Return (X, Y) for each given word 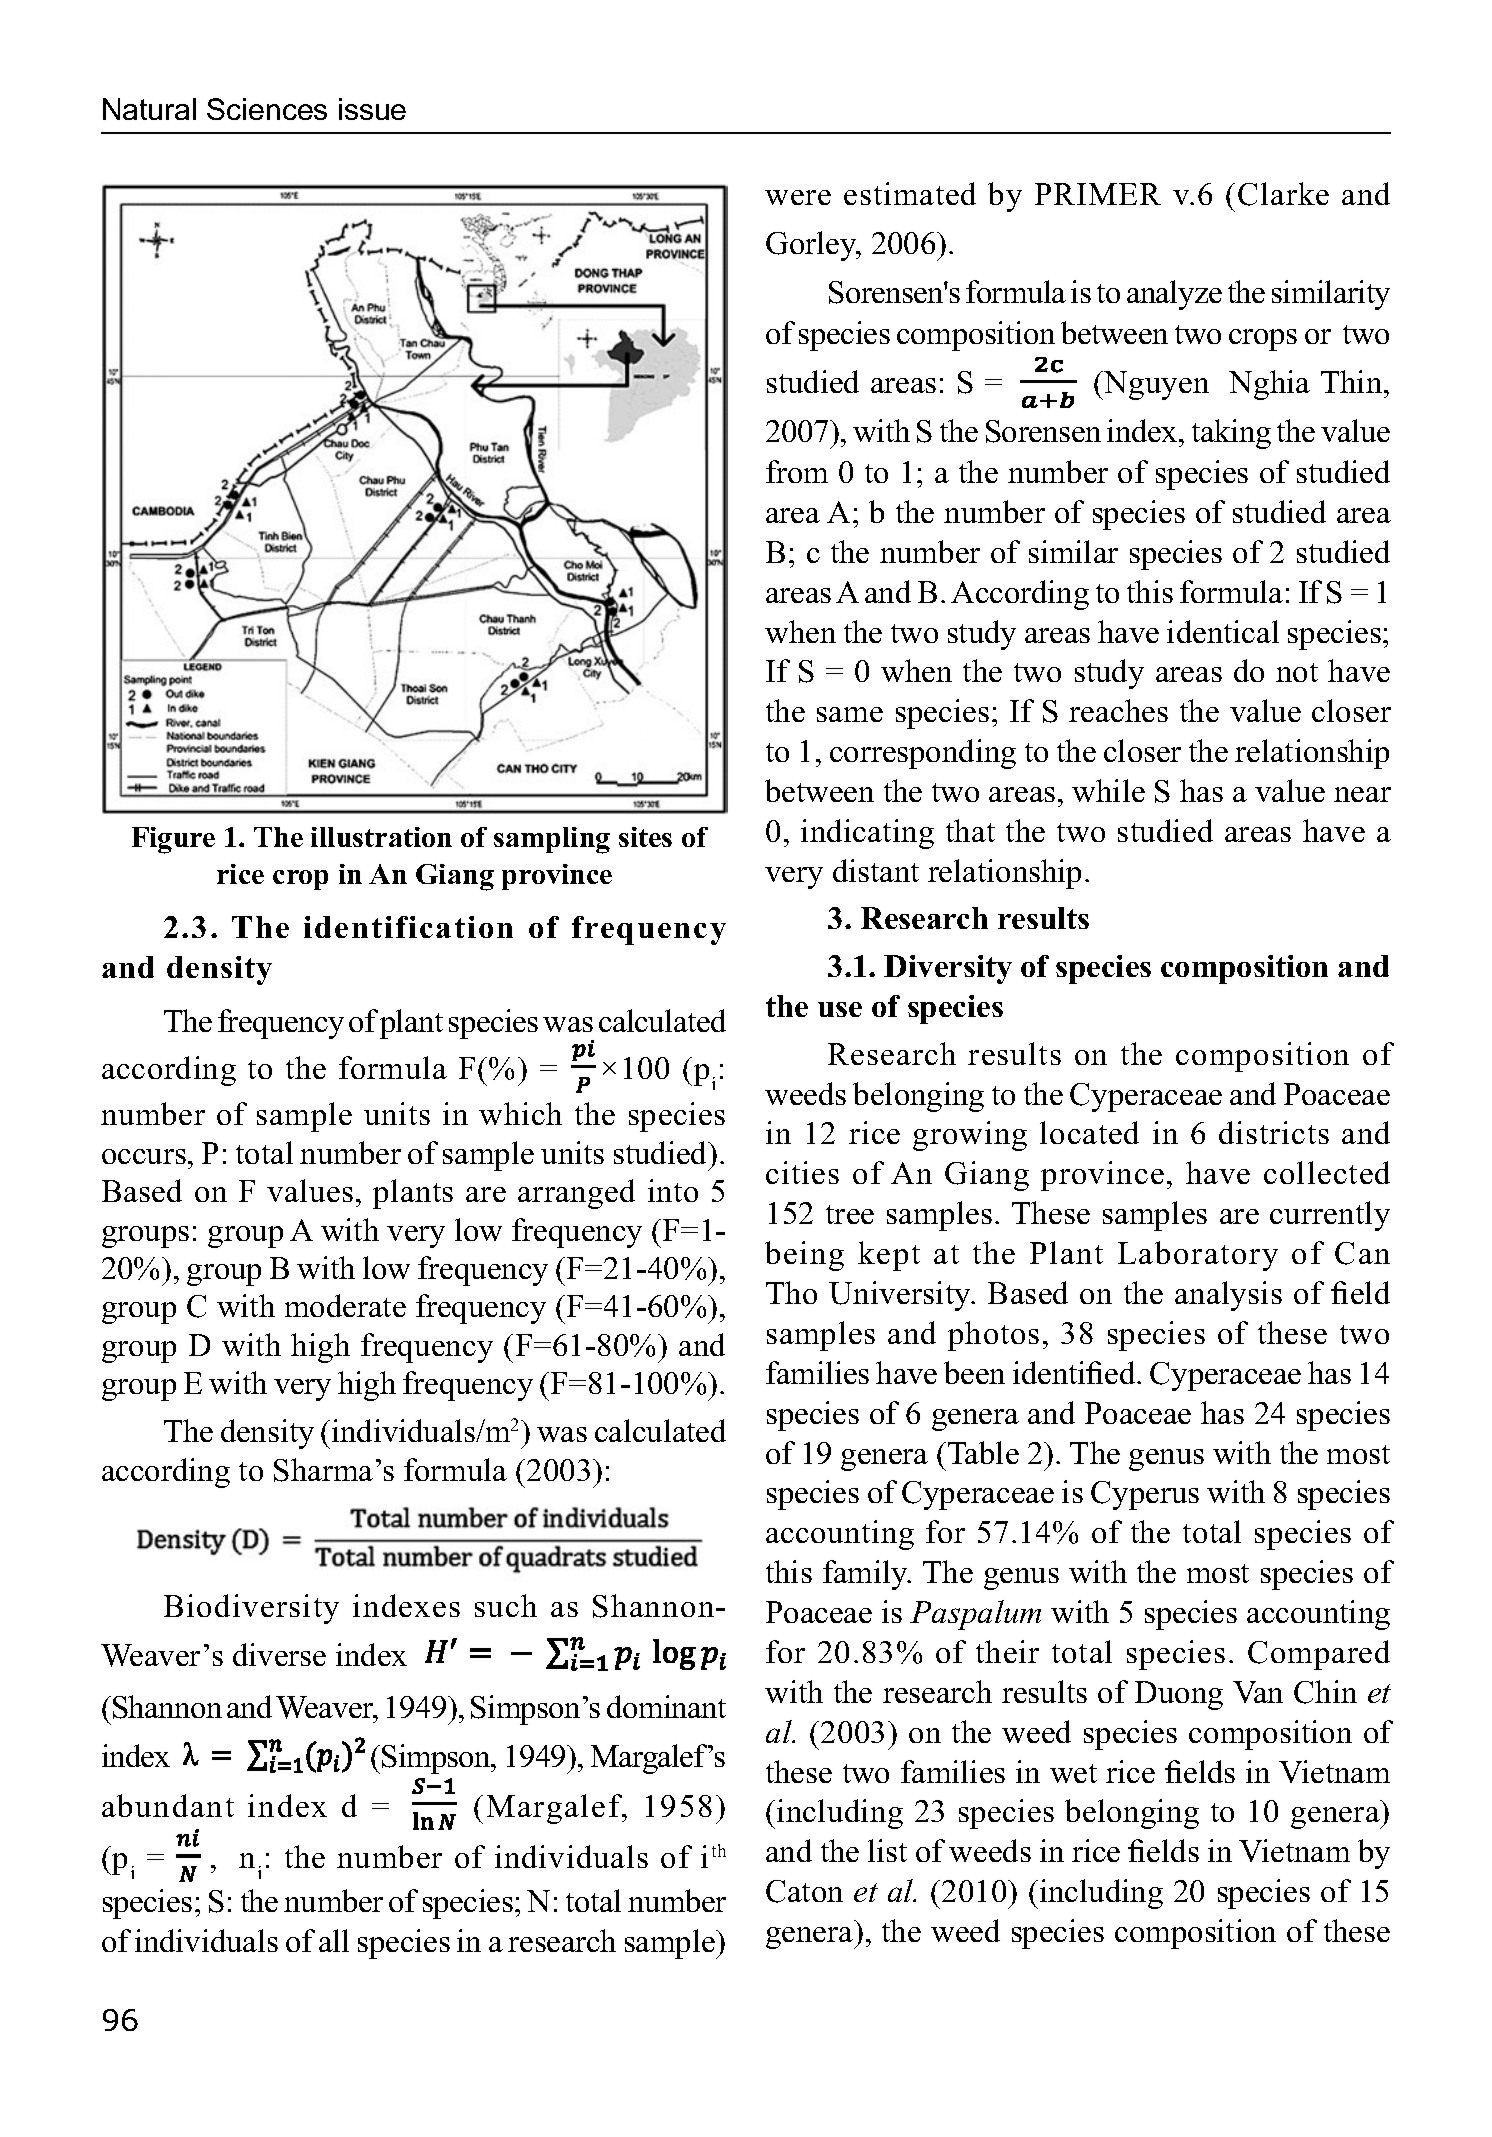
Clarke (1283, 194)
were (798, 197)
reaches (1118, 710)
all (334, 1940)
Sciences (267, 109)
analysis (1228, 1296)
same (850, 714)
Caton (804, 1891)
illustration (381, 837)
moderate (345, 1305)
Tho (791, 1292)
